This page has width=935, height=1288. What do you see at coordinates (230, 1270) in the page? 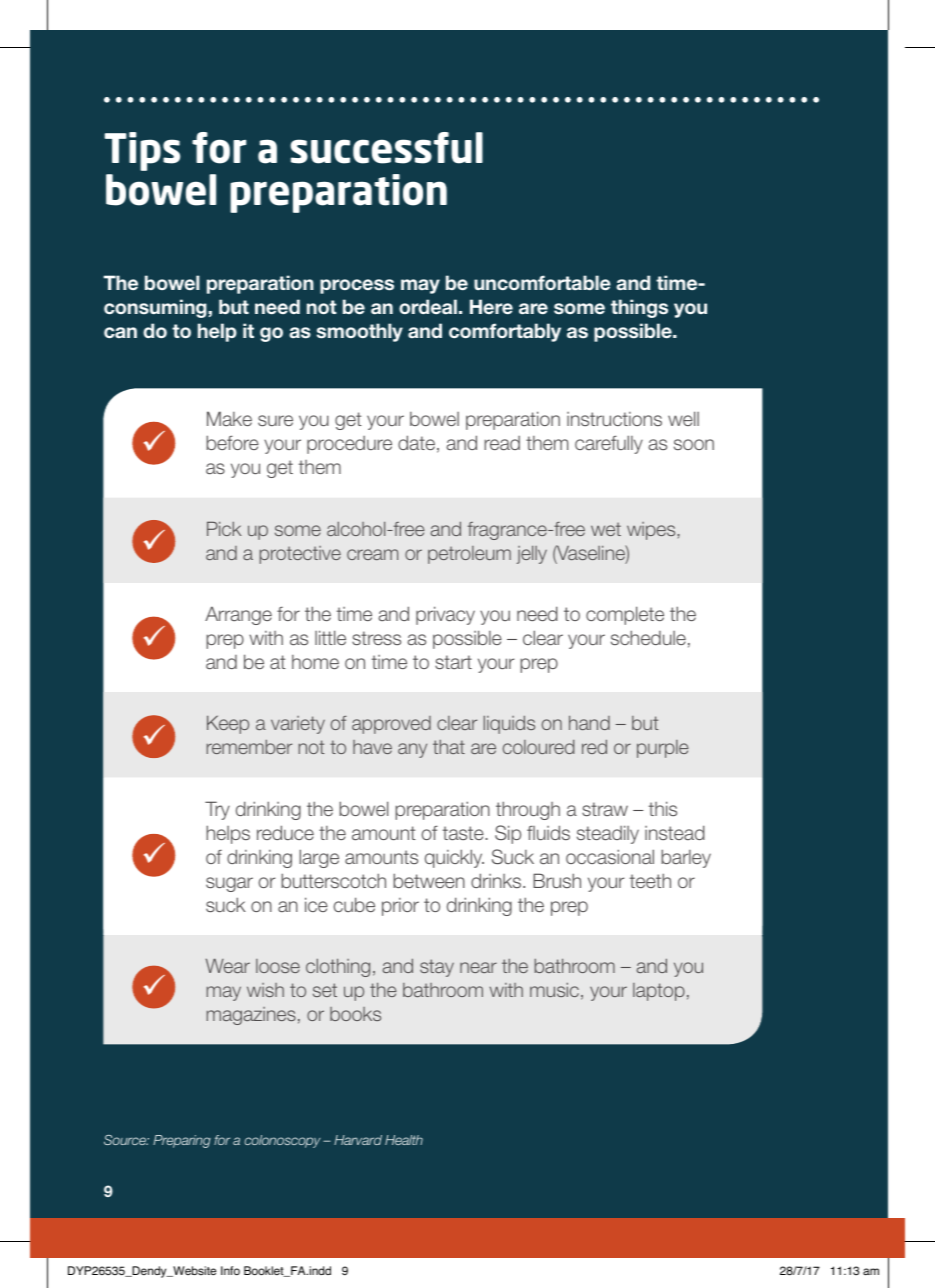
I see `Info` at bounding box center [230, 1270].
